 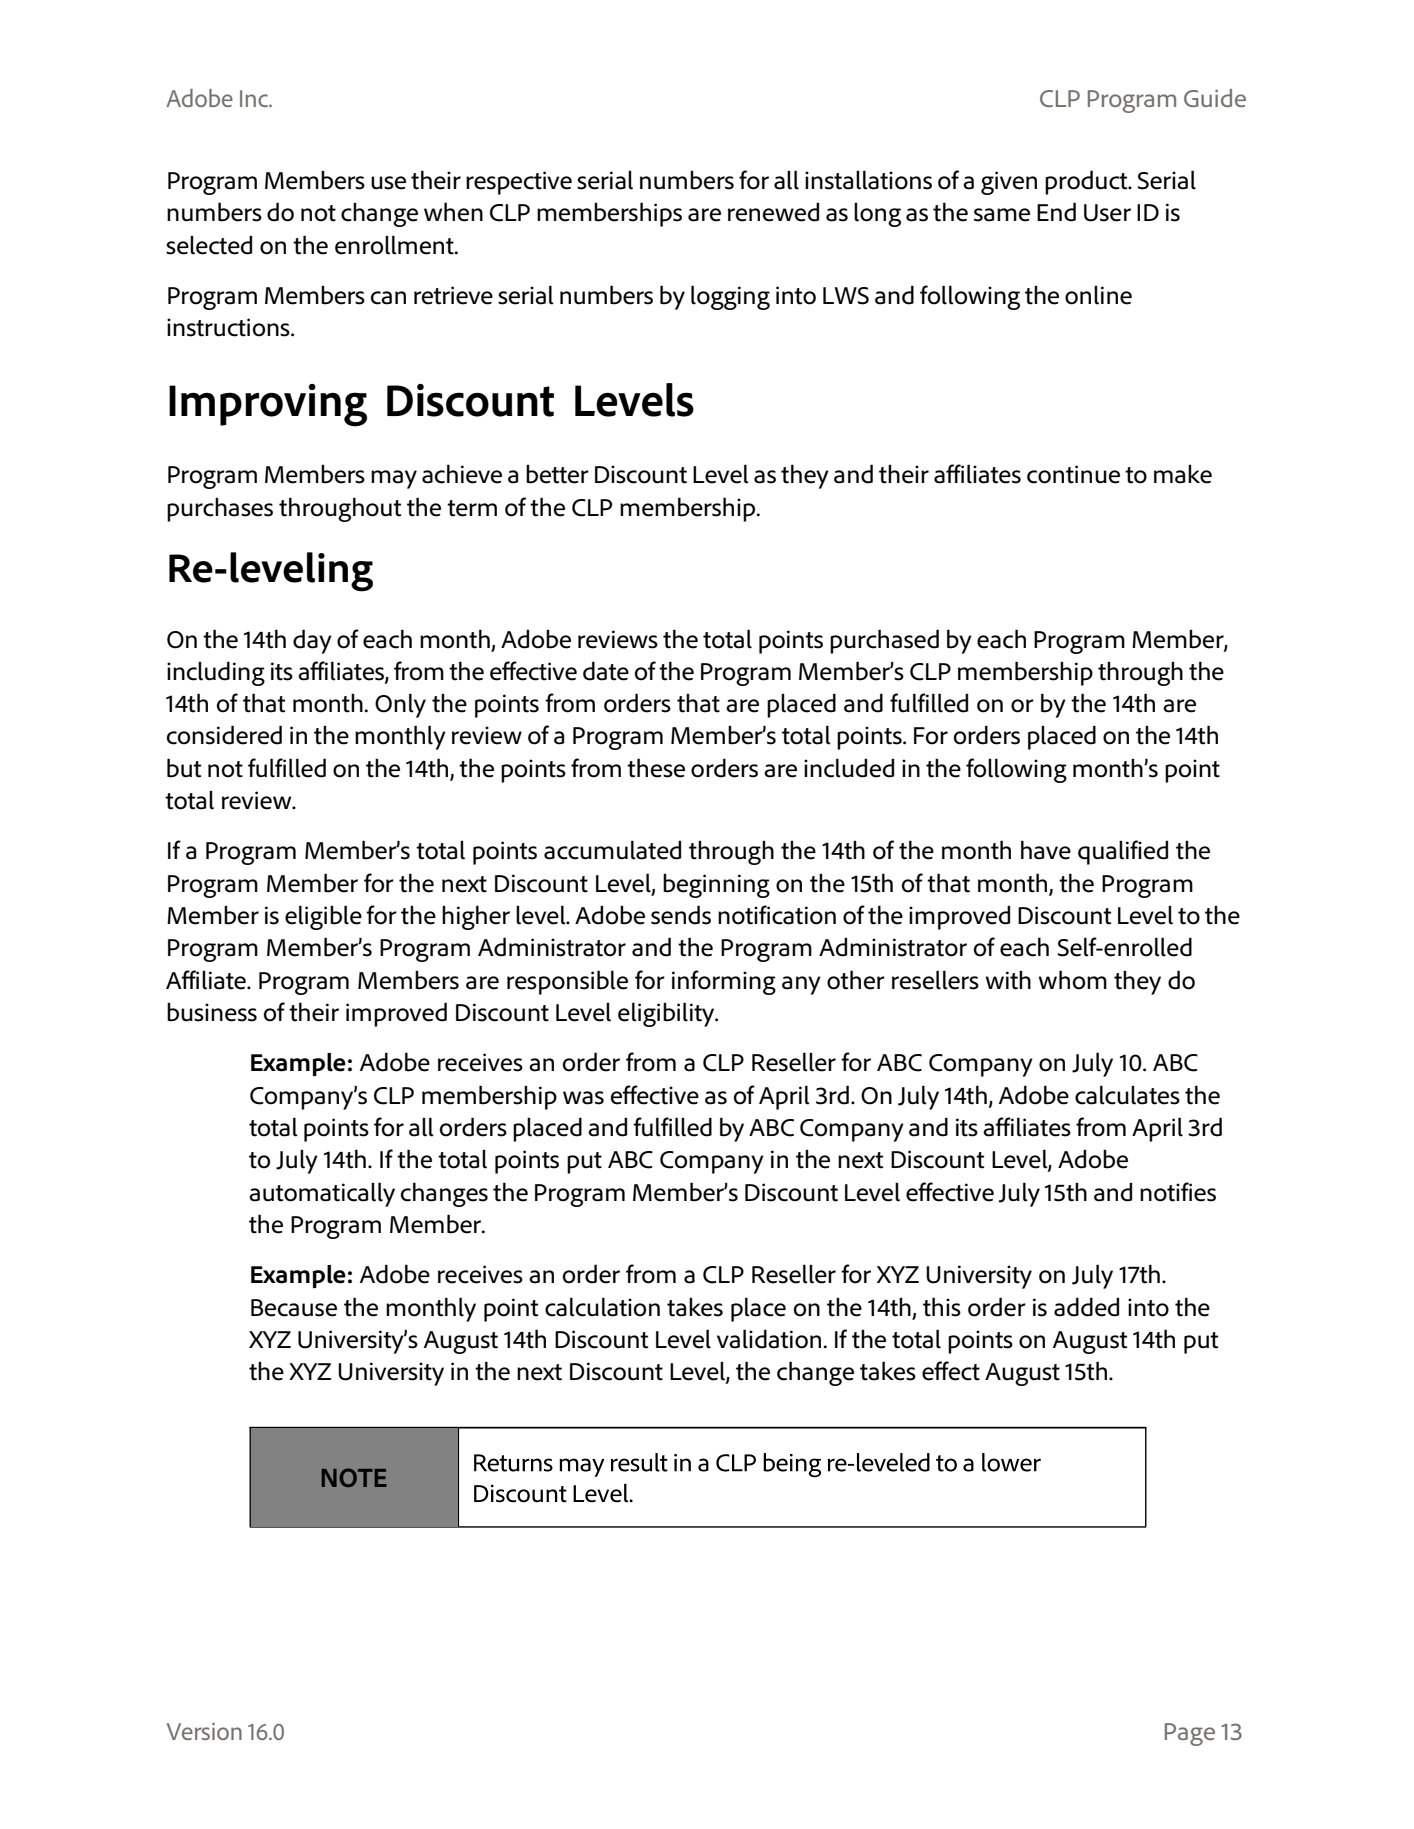 What do you see at coordinates (1073, 980) in the screenshot?
I see `whom` at bounding box center [1073, 980].
